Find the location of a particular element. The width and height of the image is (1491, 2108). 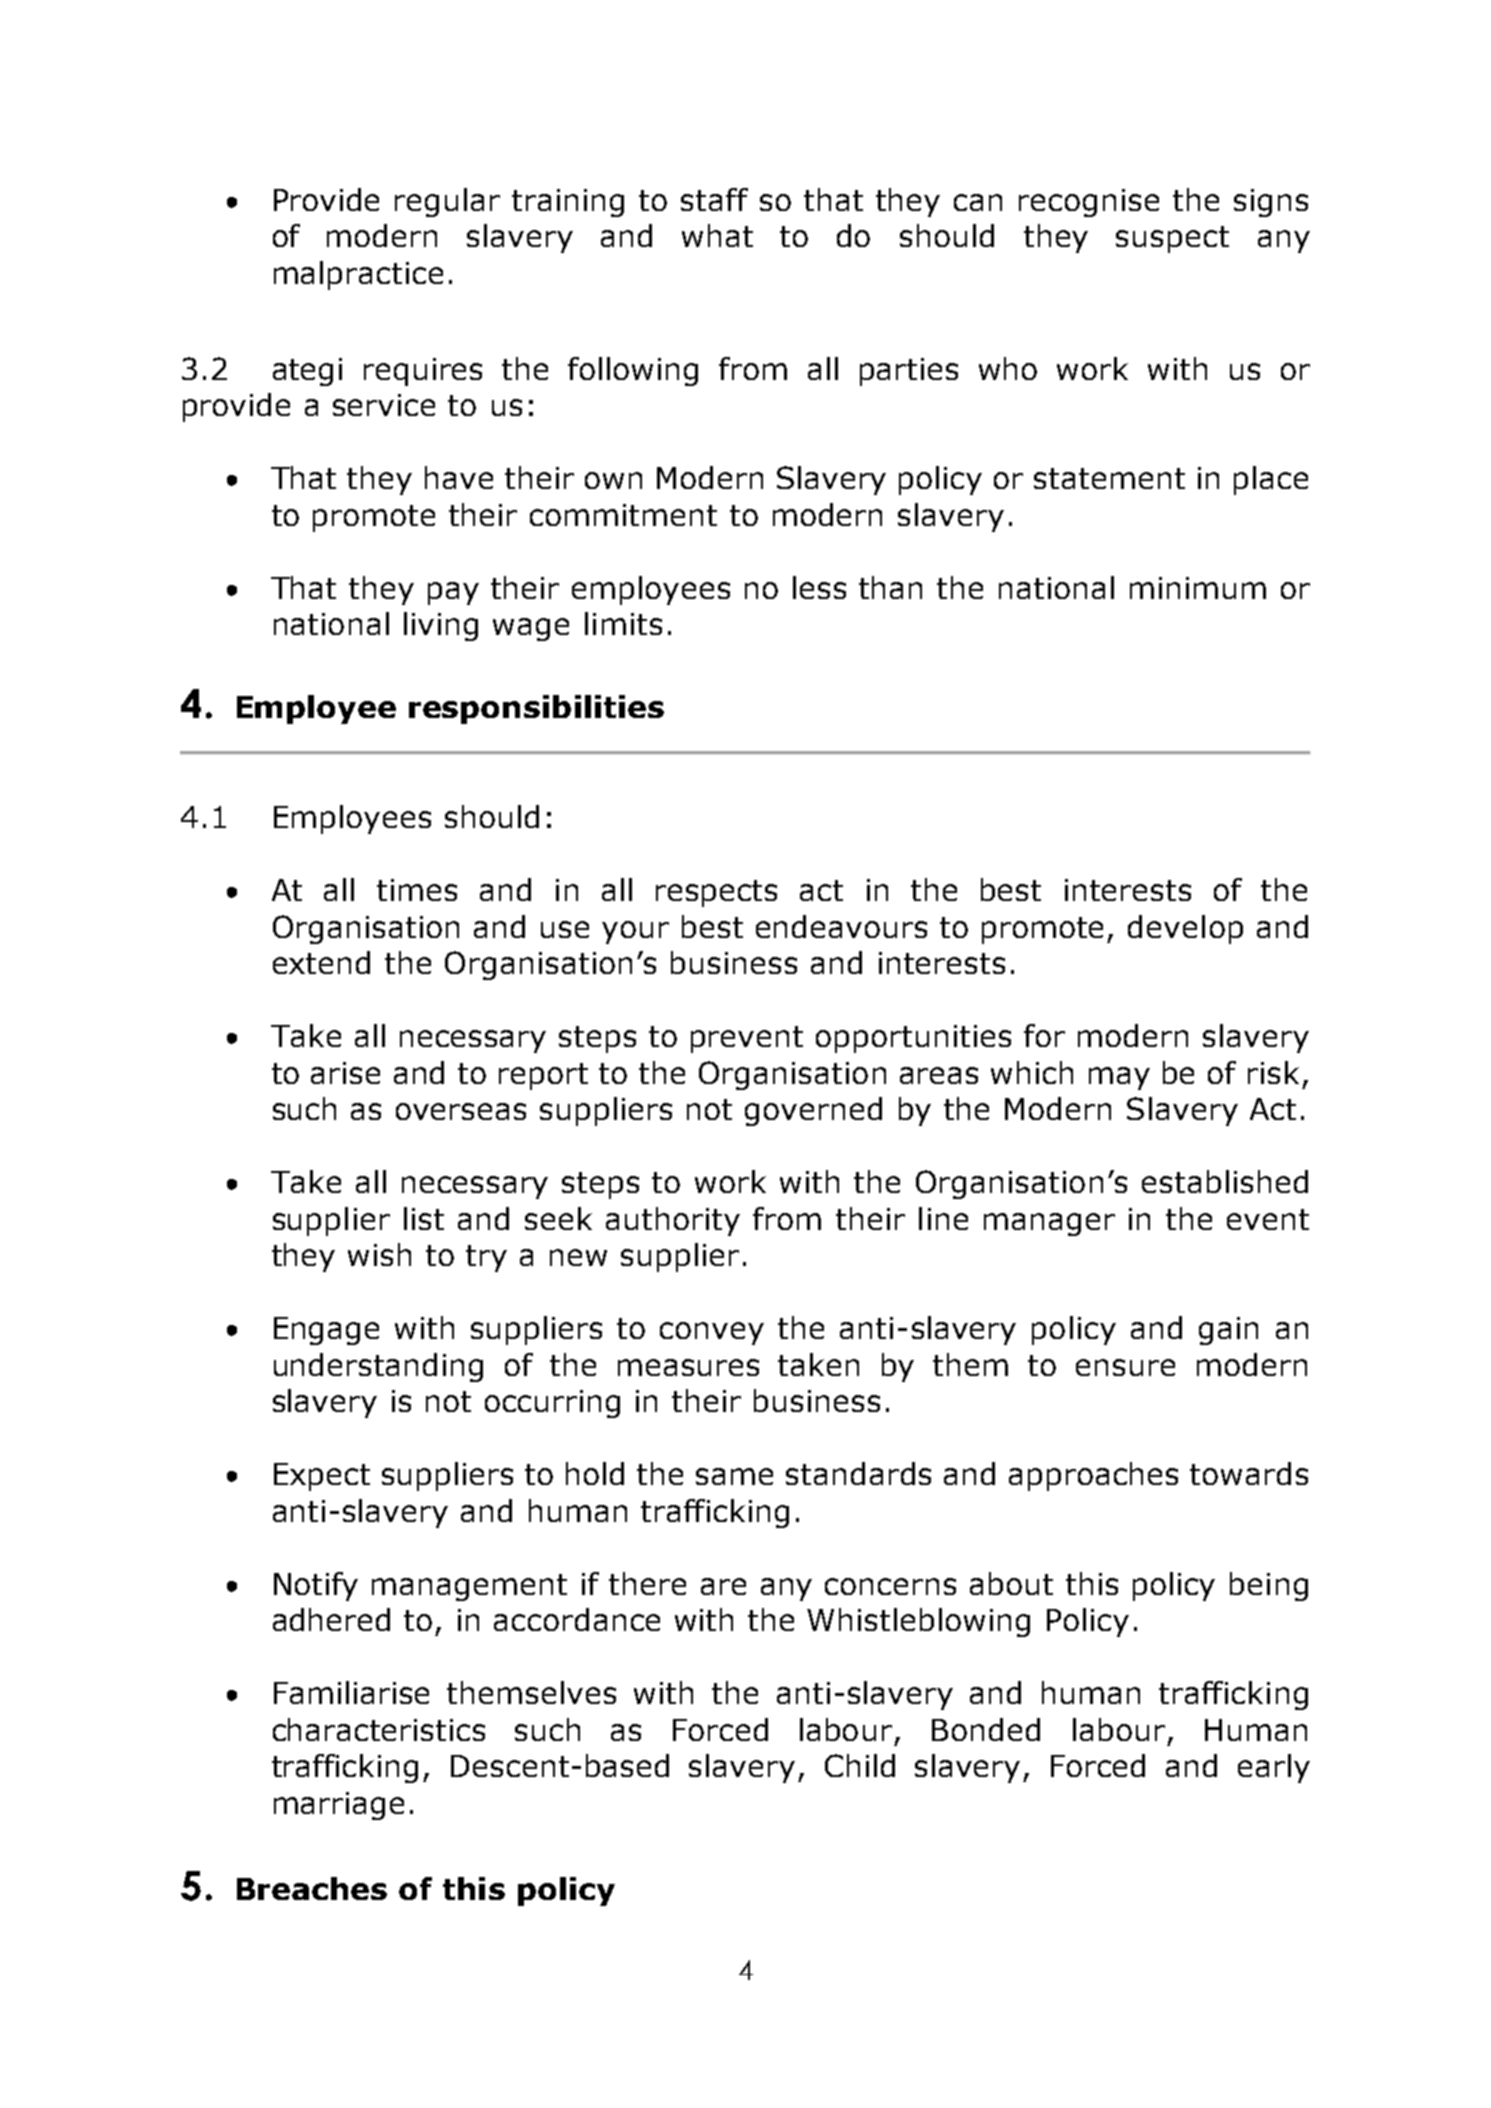

marriage is located at coordinates (339, 1806).
